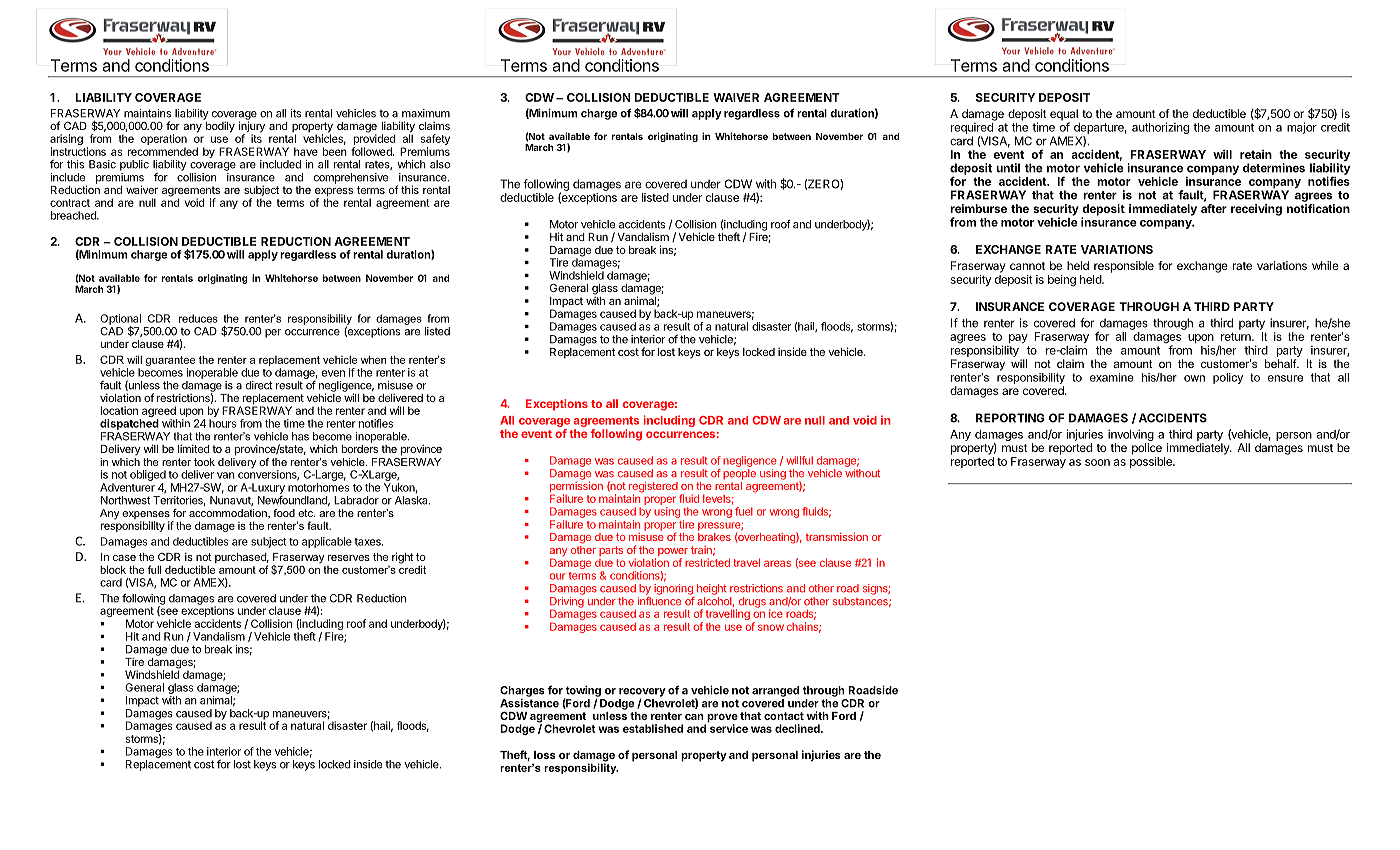 The width and height of the screenshot is (1400, 850). What do you see at coordinates (1160, 128) in the screenshot?
I see `authorizing` at bounding box center [1160, 128].
